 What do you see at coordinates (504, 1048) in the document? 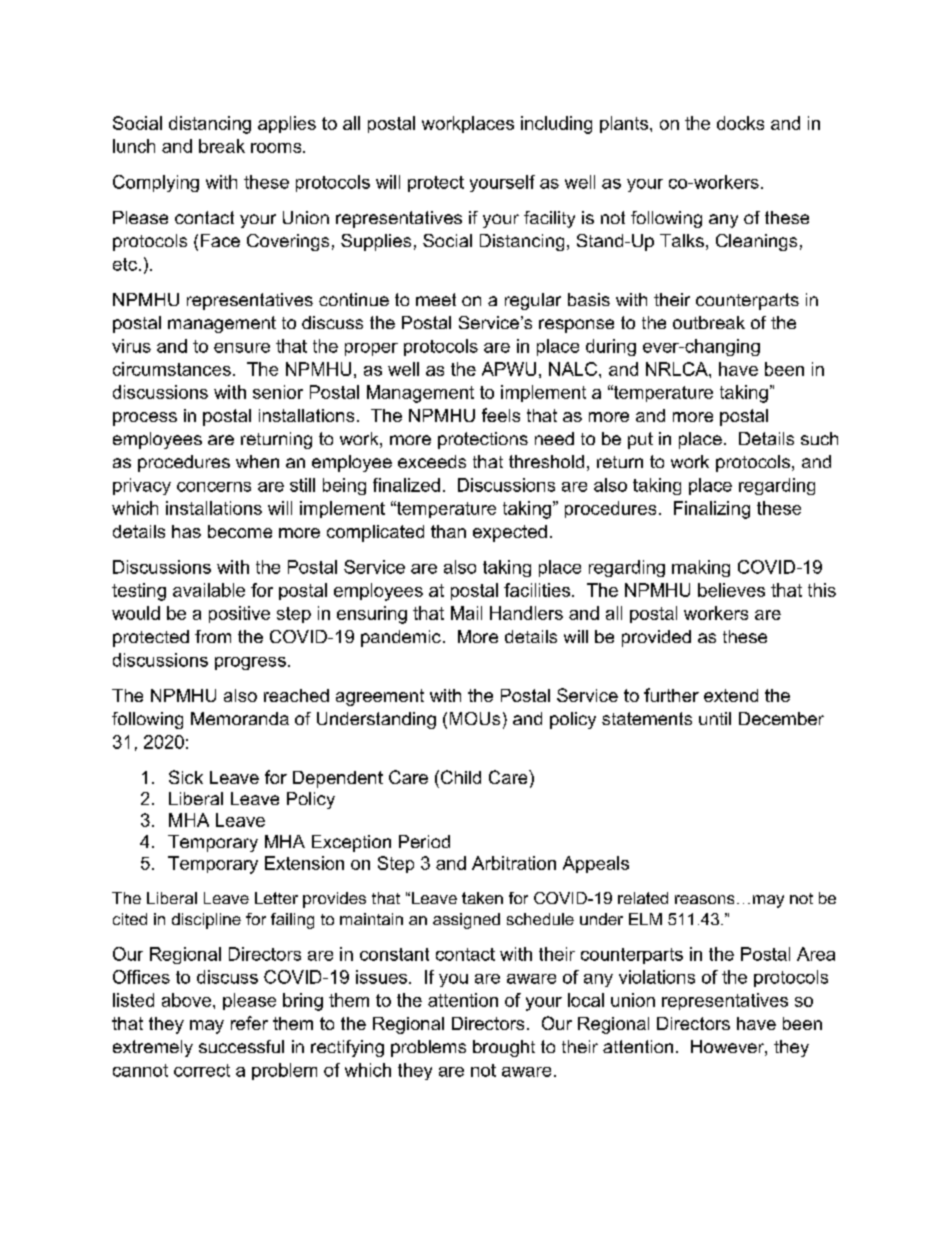
I see `brought` at bounding box center [504, 1048].
